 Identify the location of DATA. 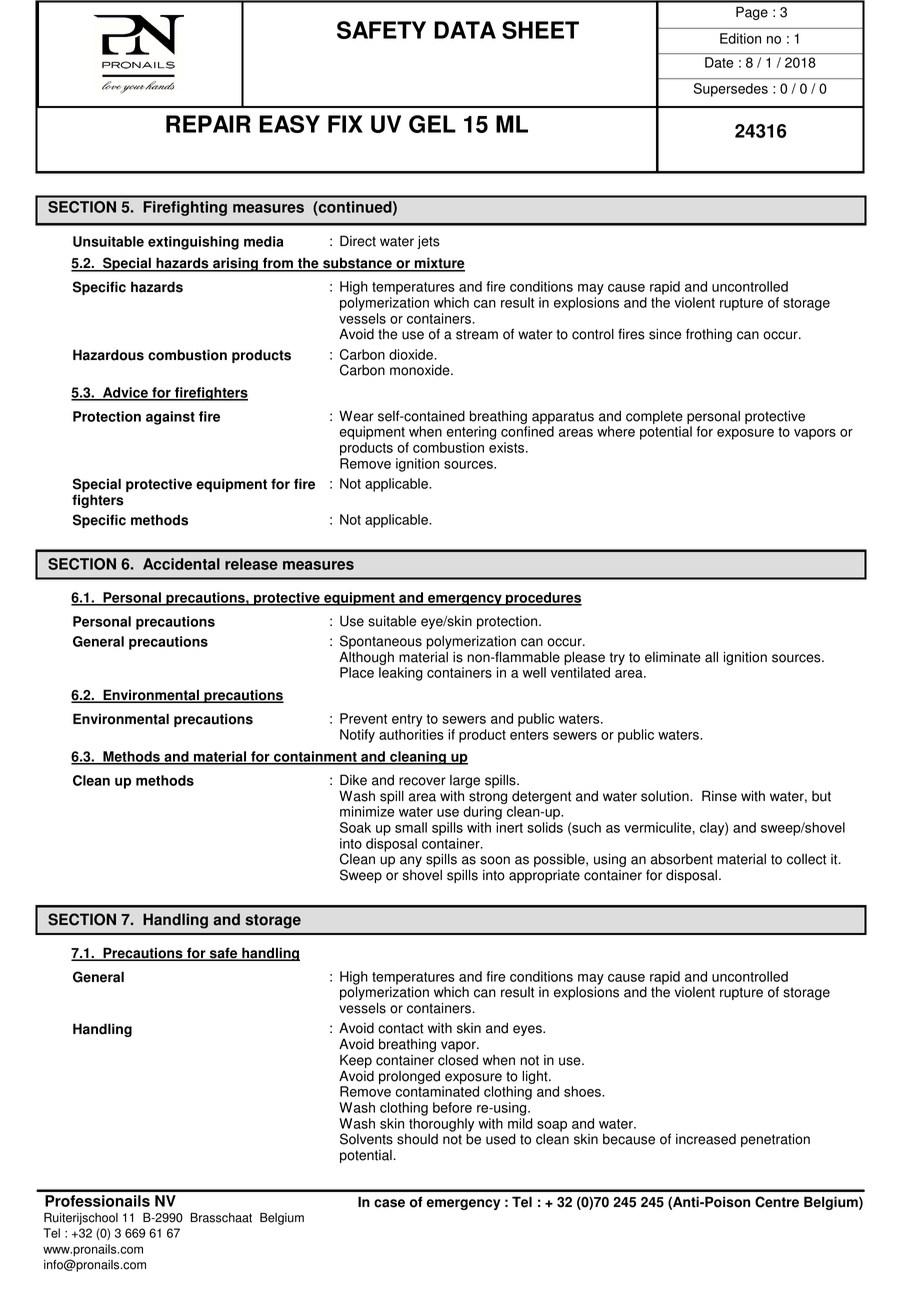
(465, 30).
